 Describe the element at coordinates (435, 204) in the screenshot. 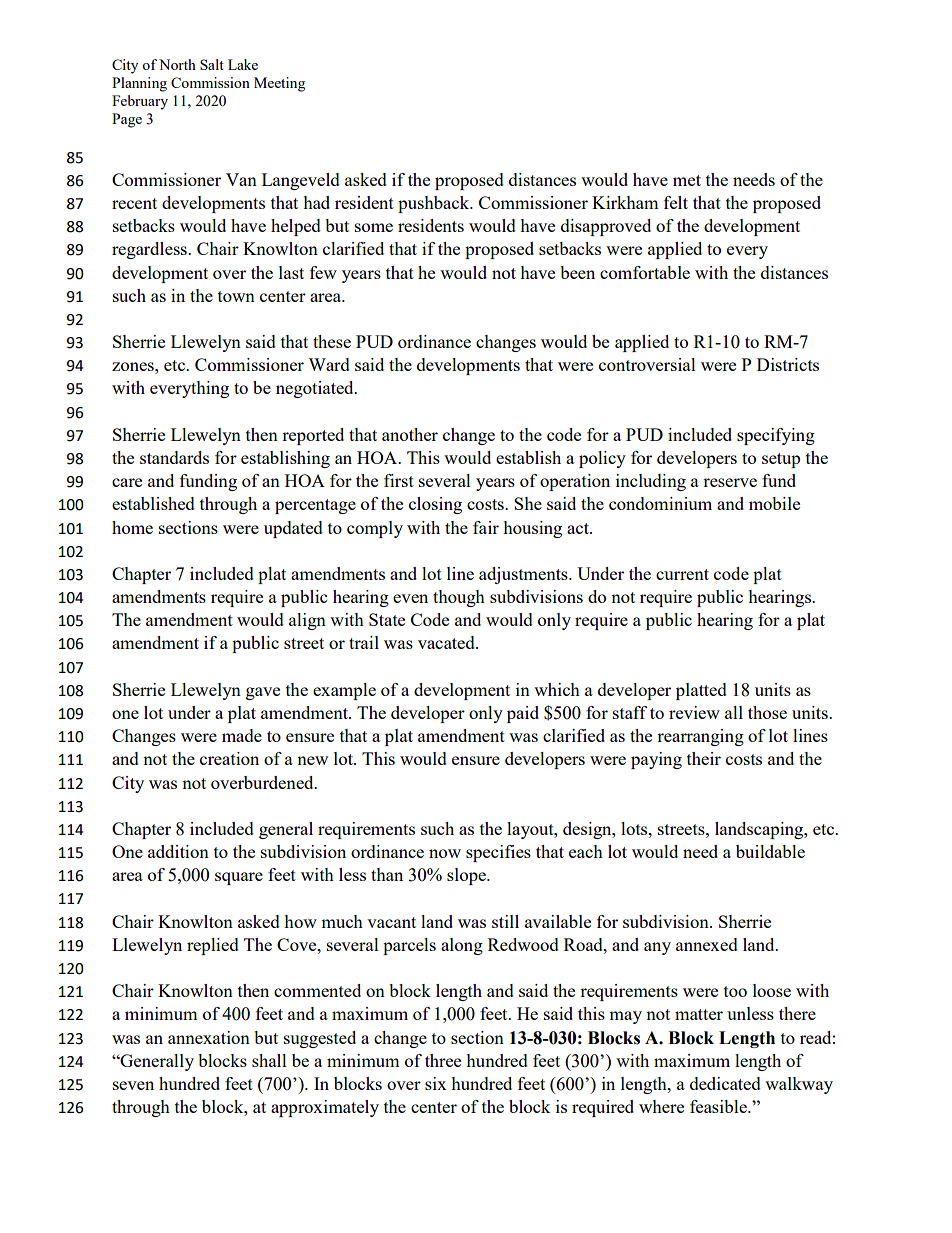

I see `pushback` at that location.
